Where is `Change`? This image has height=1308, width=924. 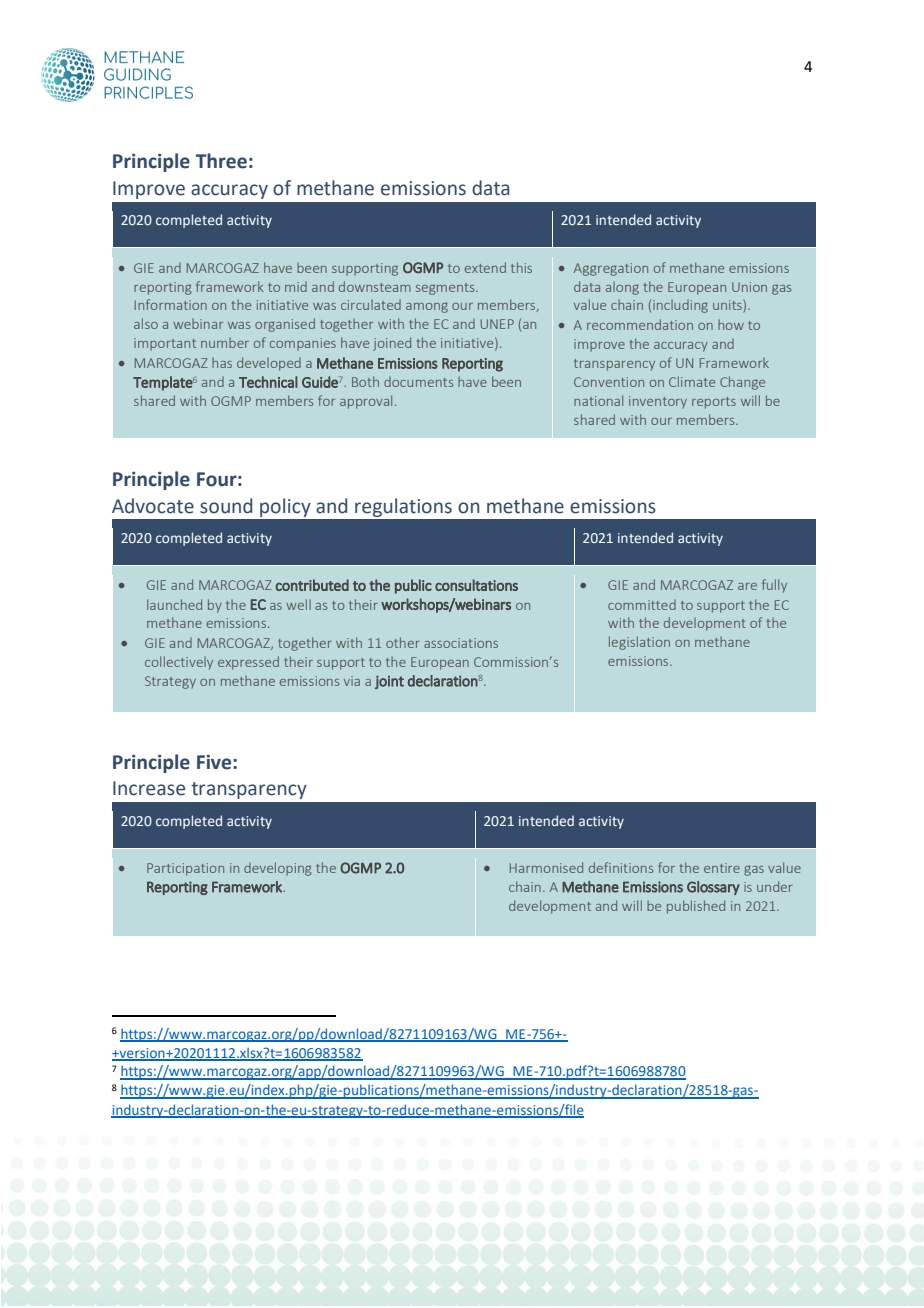 Change is located at coordinates (742, 383).
